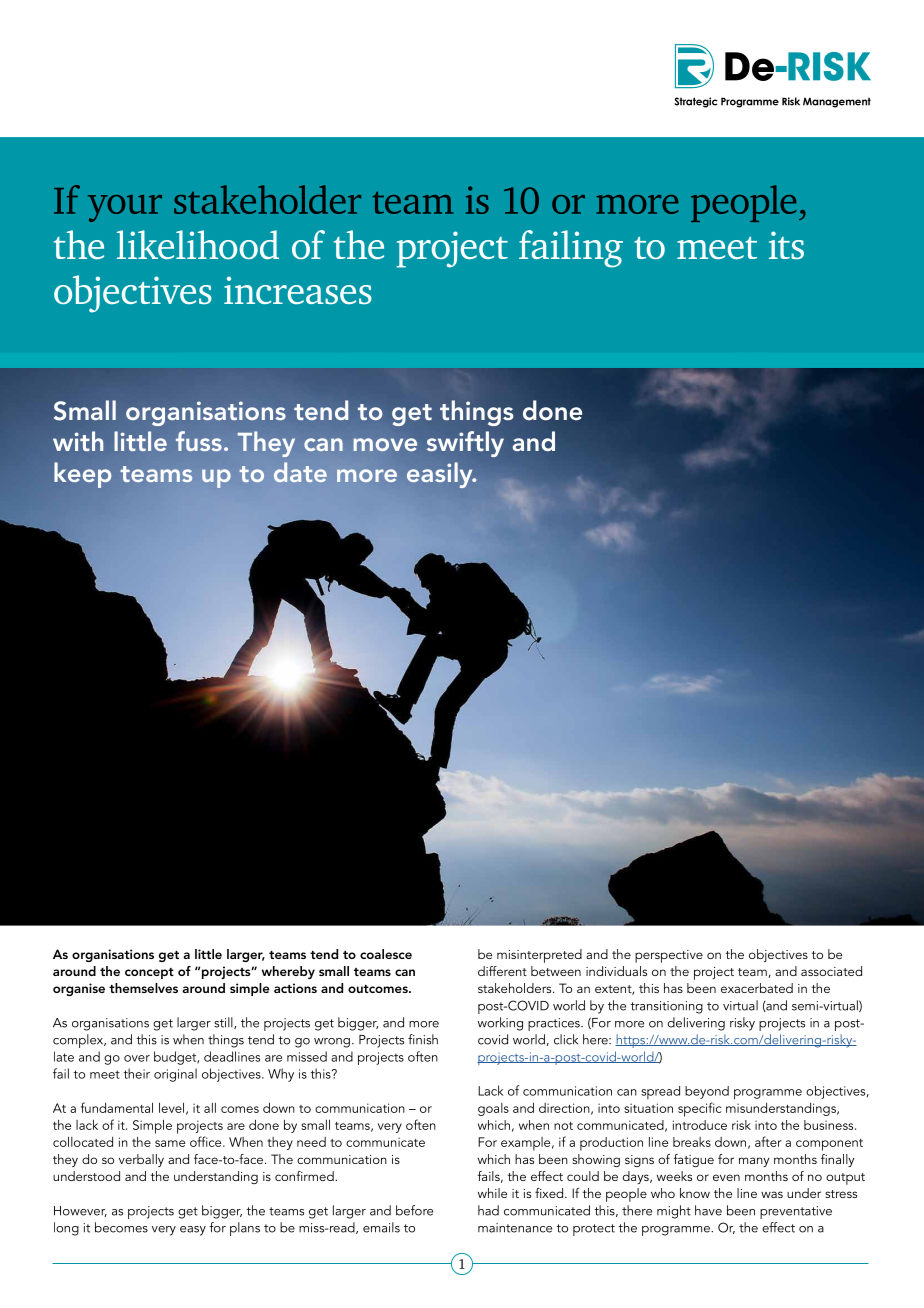 The height and width of the page is (1308, 924). Describe the element at coordinates (125, 208) in the page. I see `your` at that location.
